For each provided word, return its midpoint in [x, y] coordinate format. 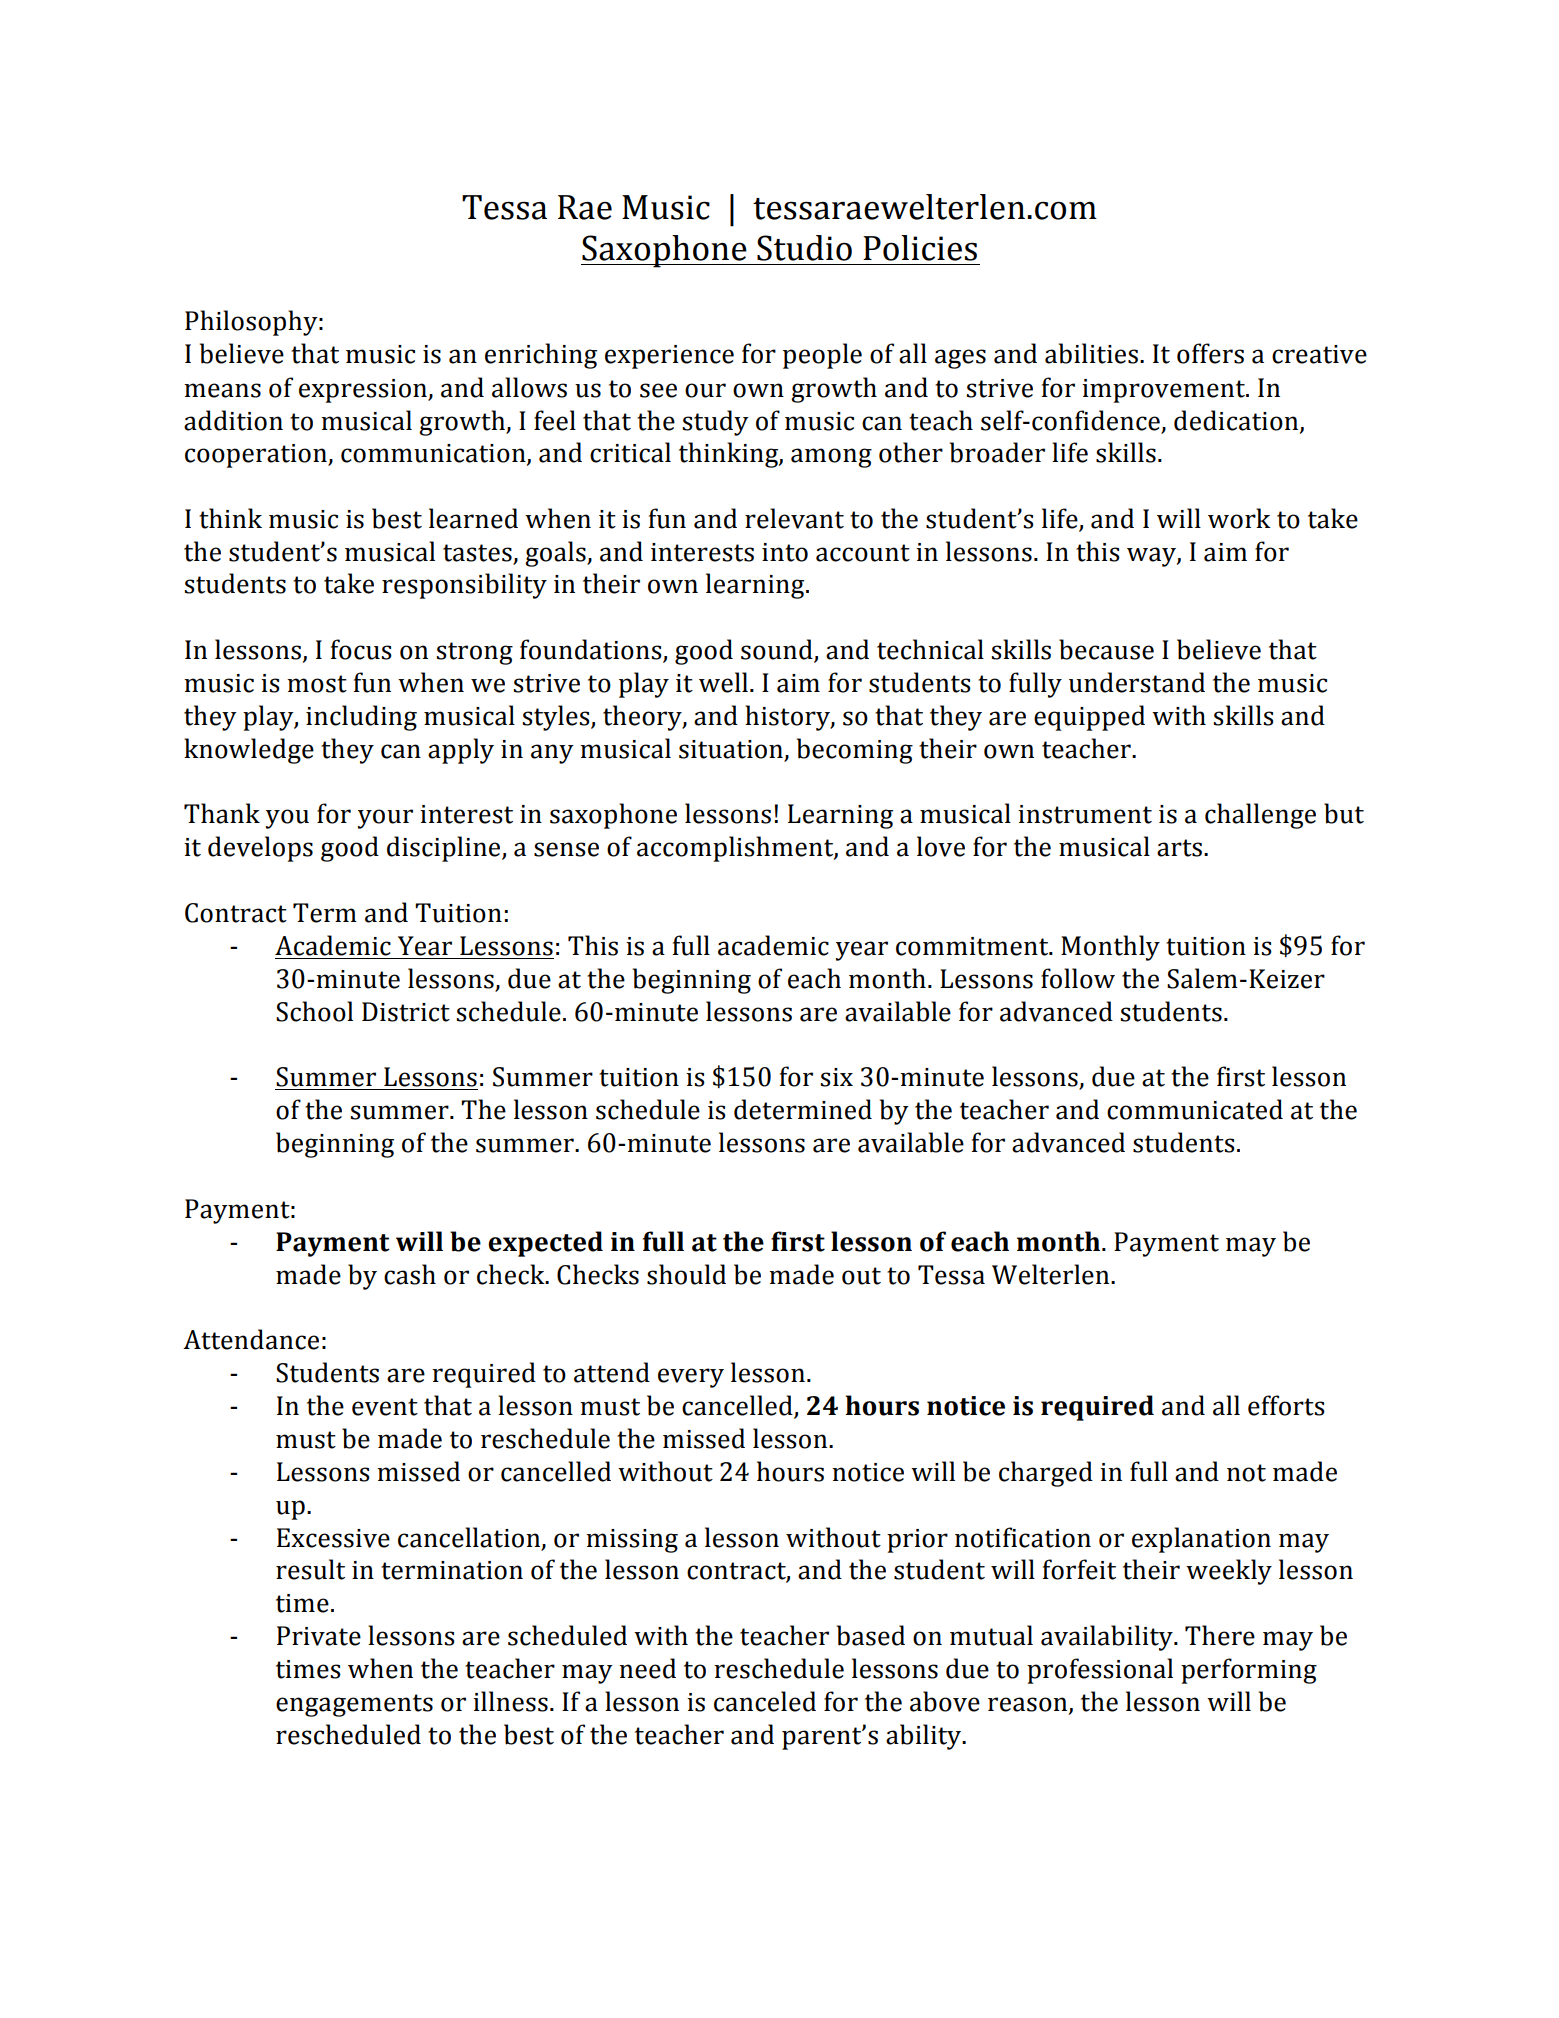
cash [410, 1274]
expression [364, 391]
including [361, 718]
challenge [1260, 816]
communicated [1195, 1109]
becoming [855, 751]
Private [319, 1636]
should [686, 1274]
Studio [804, 248]
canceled [765, 1701]
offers [1210, 353]
